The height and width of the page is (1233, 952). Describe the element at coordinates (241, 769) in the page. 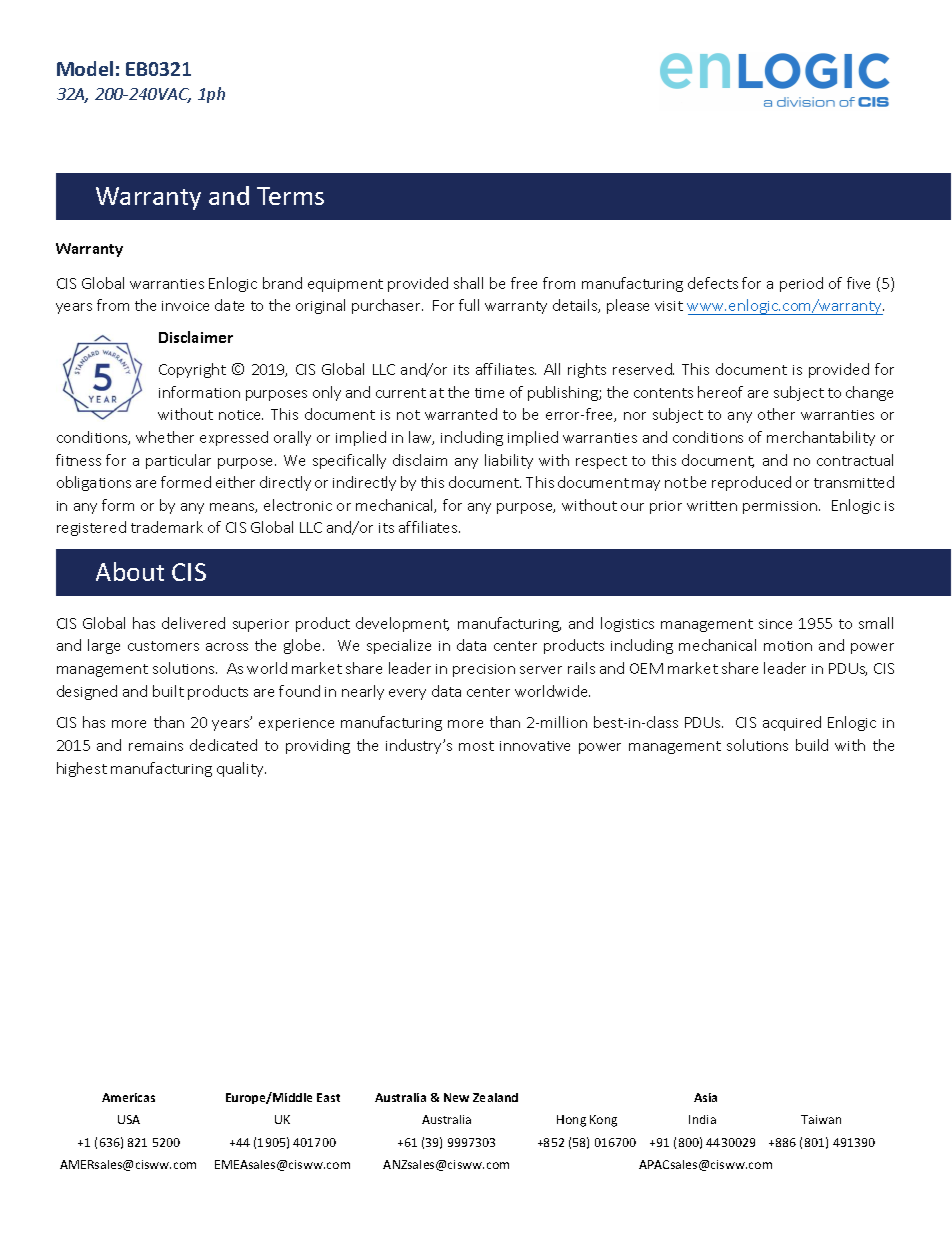

I see `quality` at that location.
